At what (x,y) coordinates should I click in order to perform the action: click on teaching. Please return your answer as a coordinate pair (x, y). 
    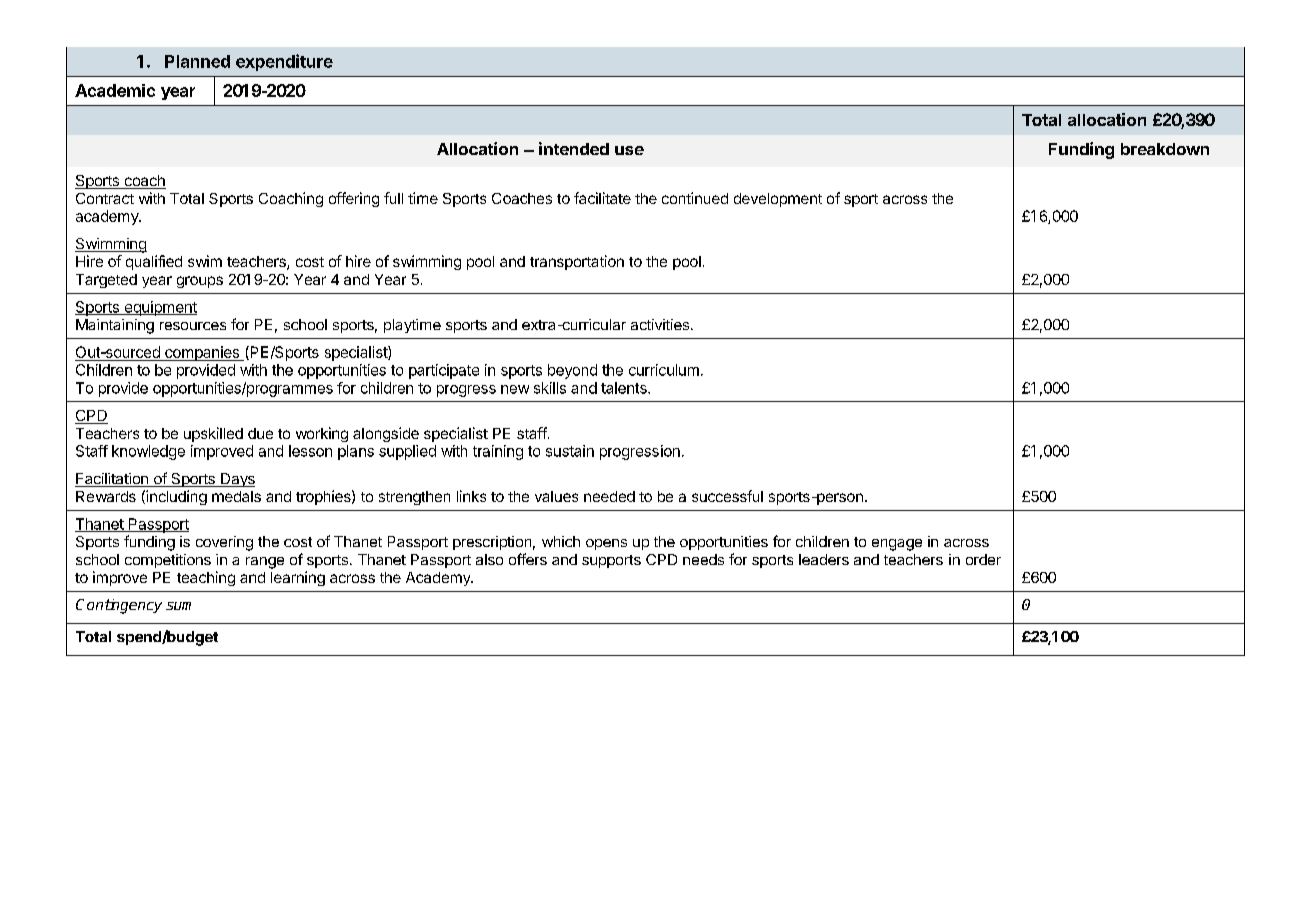
    Looking at the image, I should click on (206, 578).
